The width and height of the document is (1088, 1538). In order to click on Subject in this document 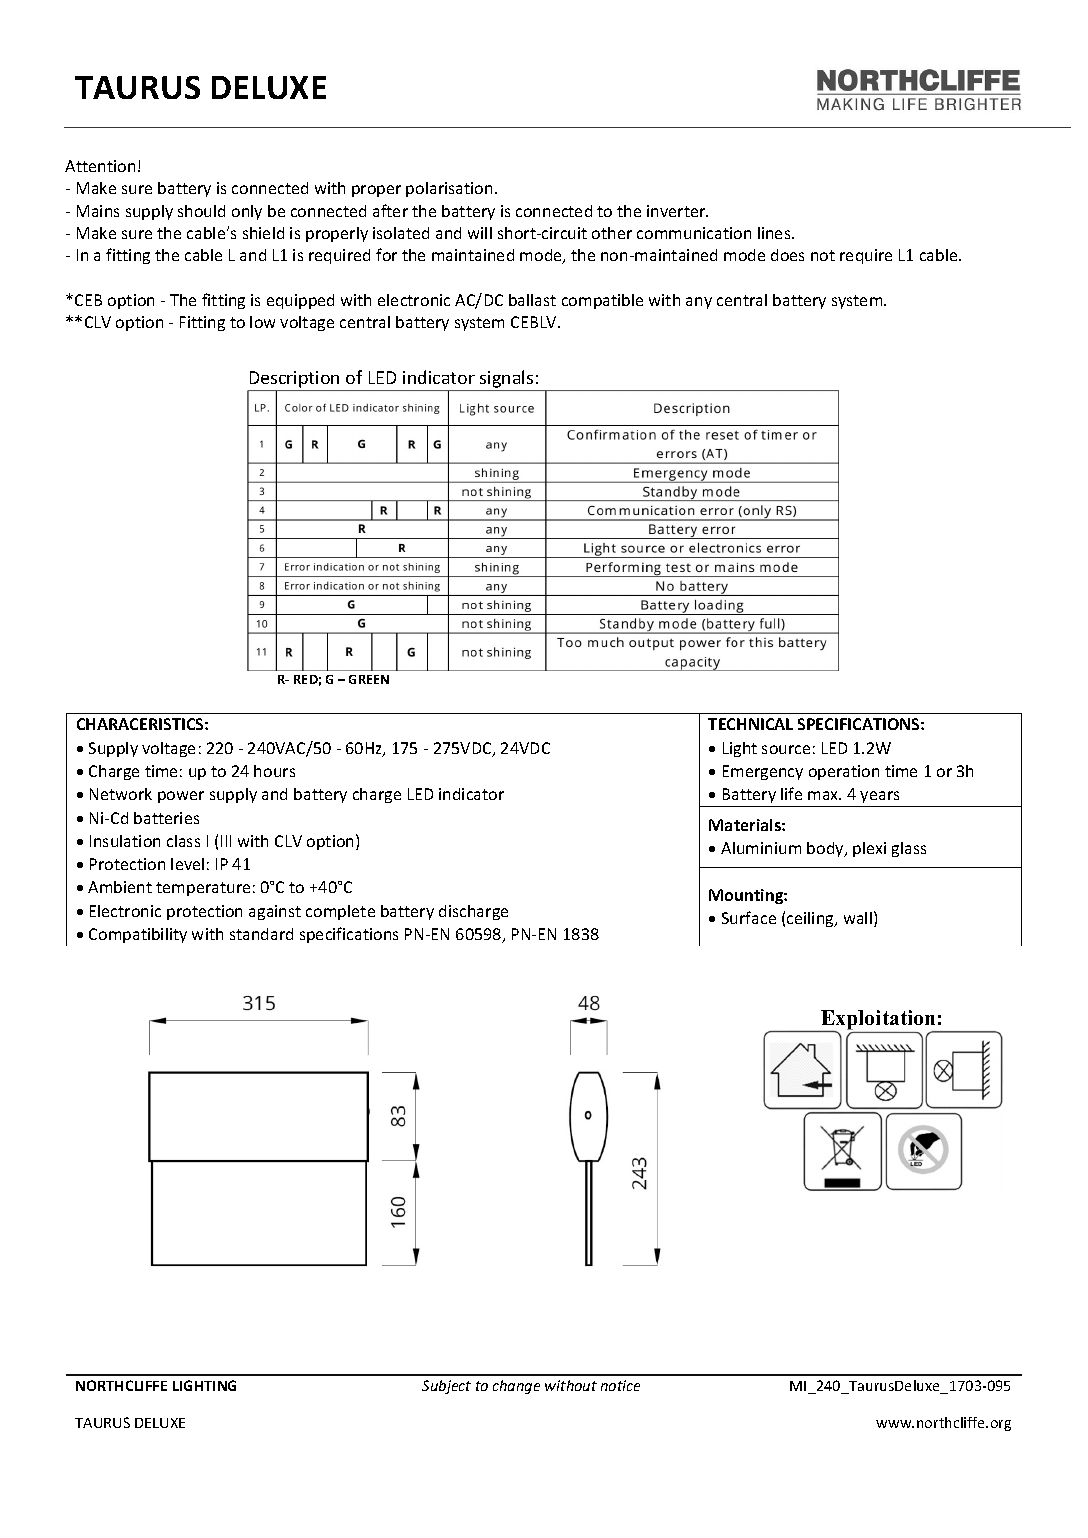, I will do `click(446, 1387)`.
